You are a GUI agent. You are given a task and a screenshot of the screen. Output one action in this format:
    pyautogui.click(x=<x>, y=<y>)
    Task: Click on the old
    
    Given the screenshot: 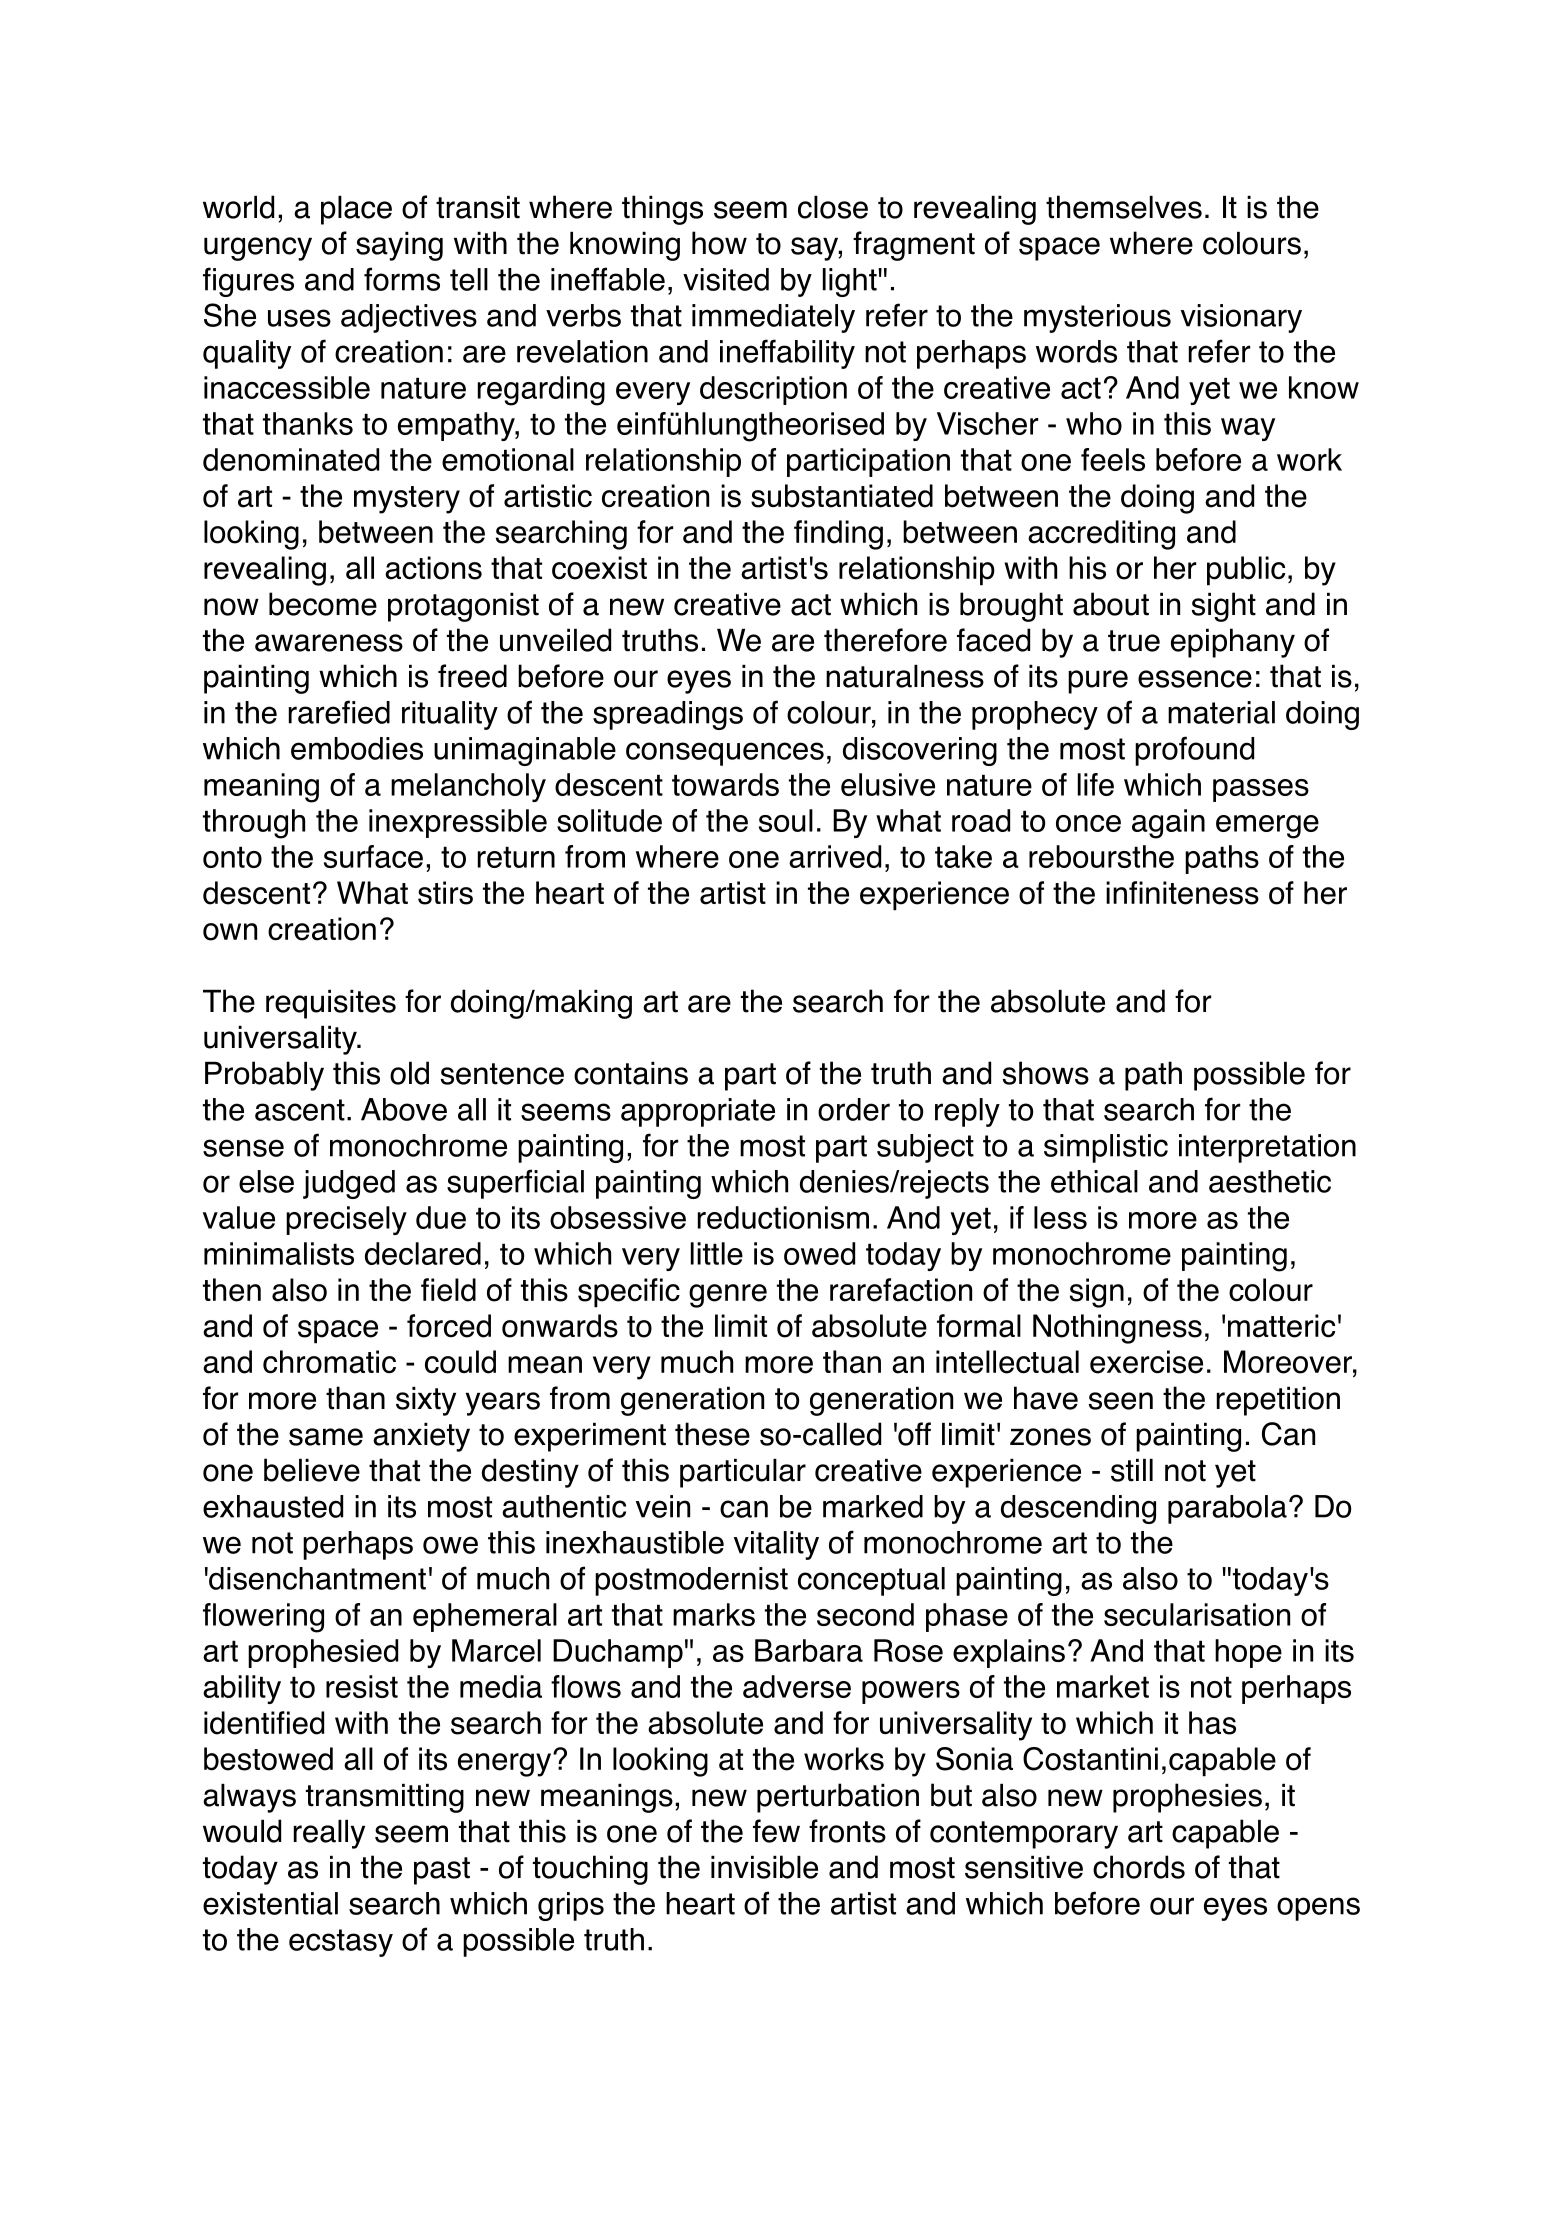 What is the action you would take?
    pyautogui.click(x=409, y=1073)
